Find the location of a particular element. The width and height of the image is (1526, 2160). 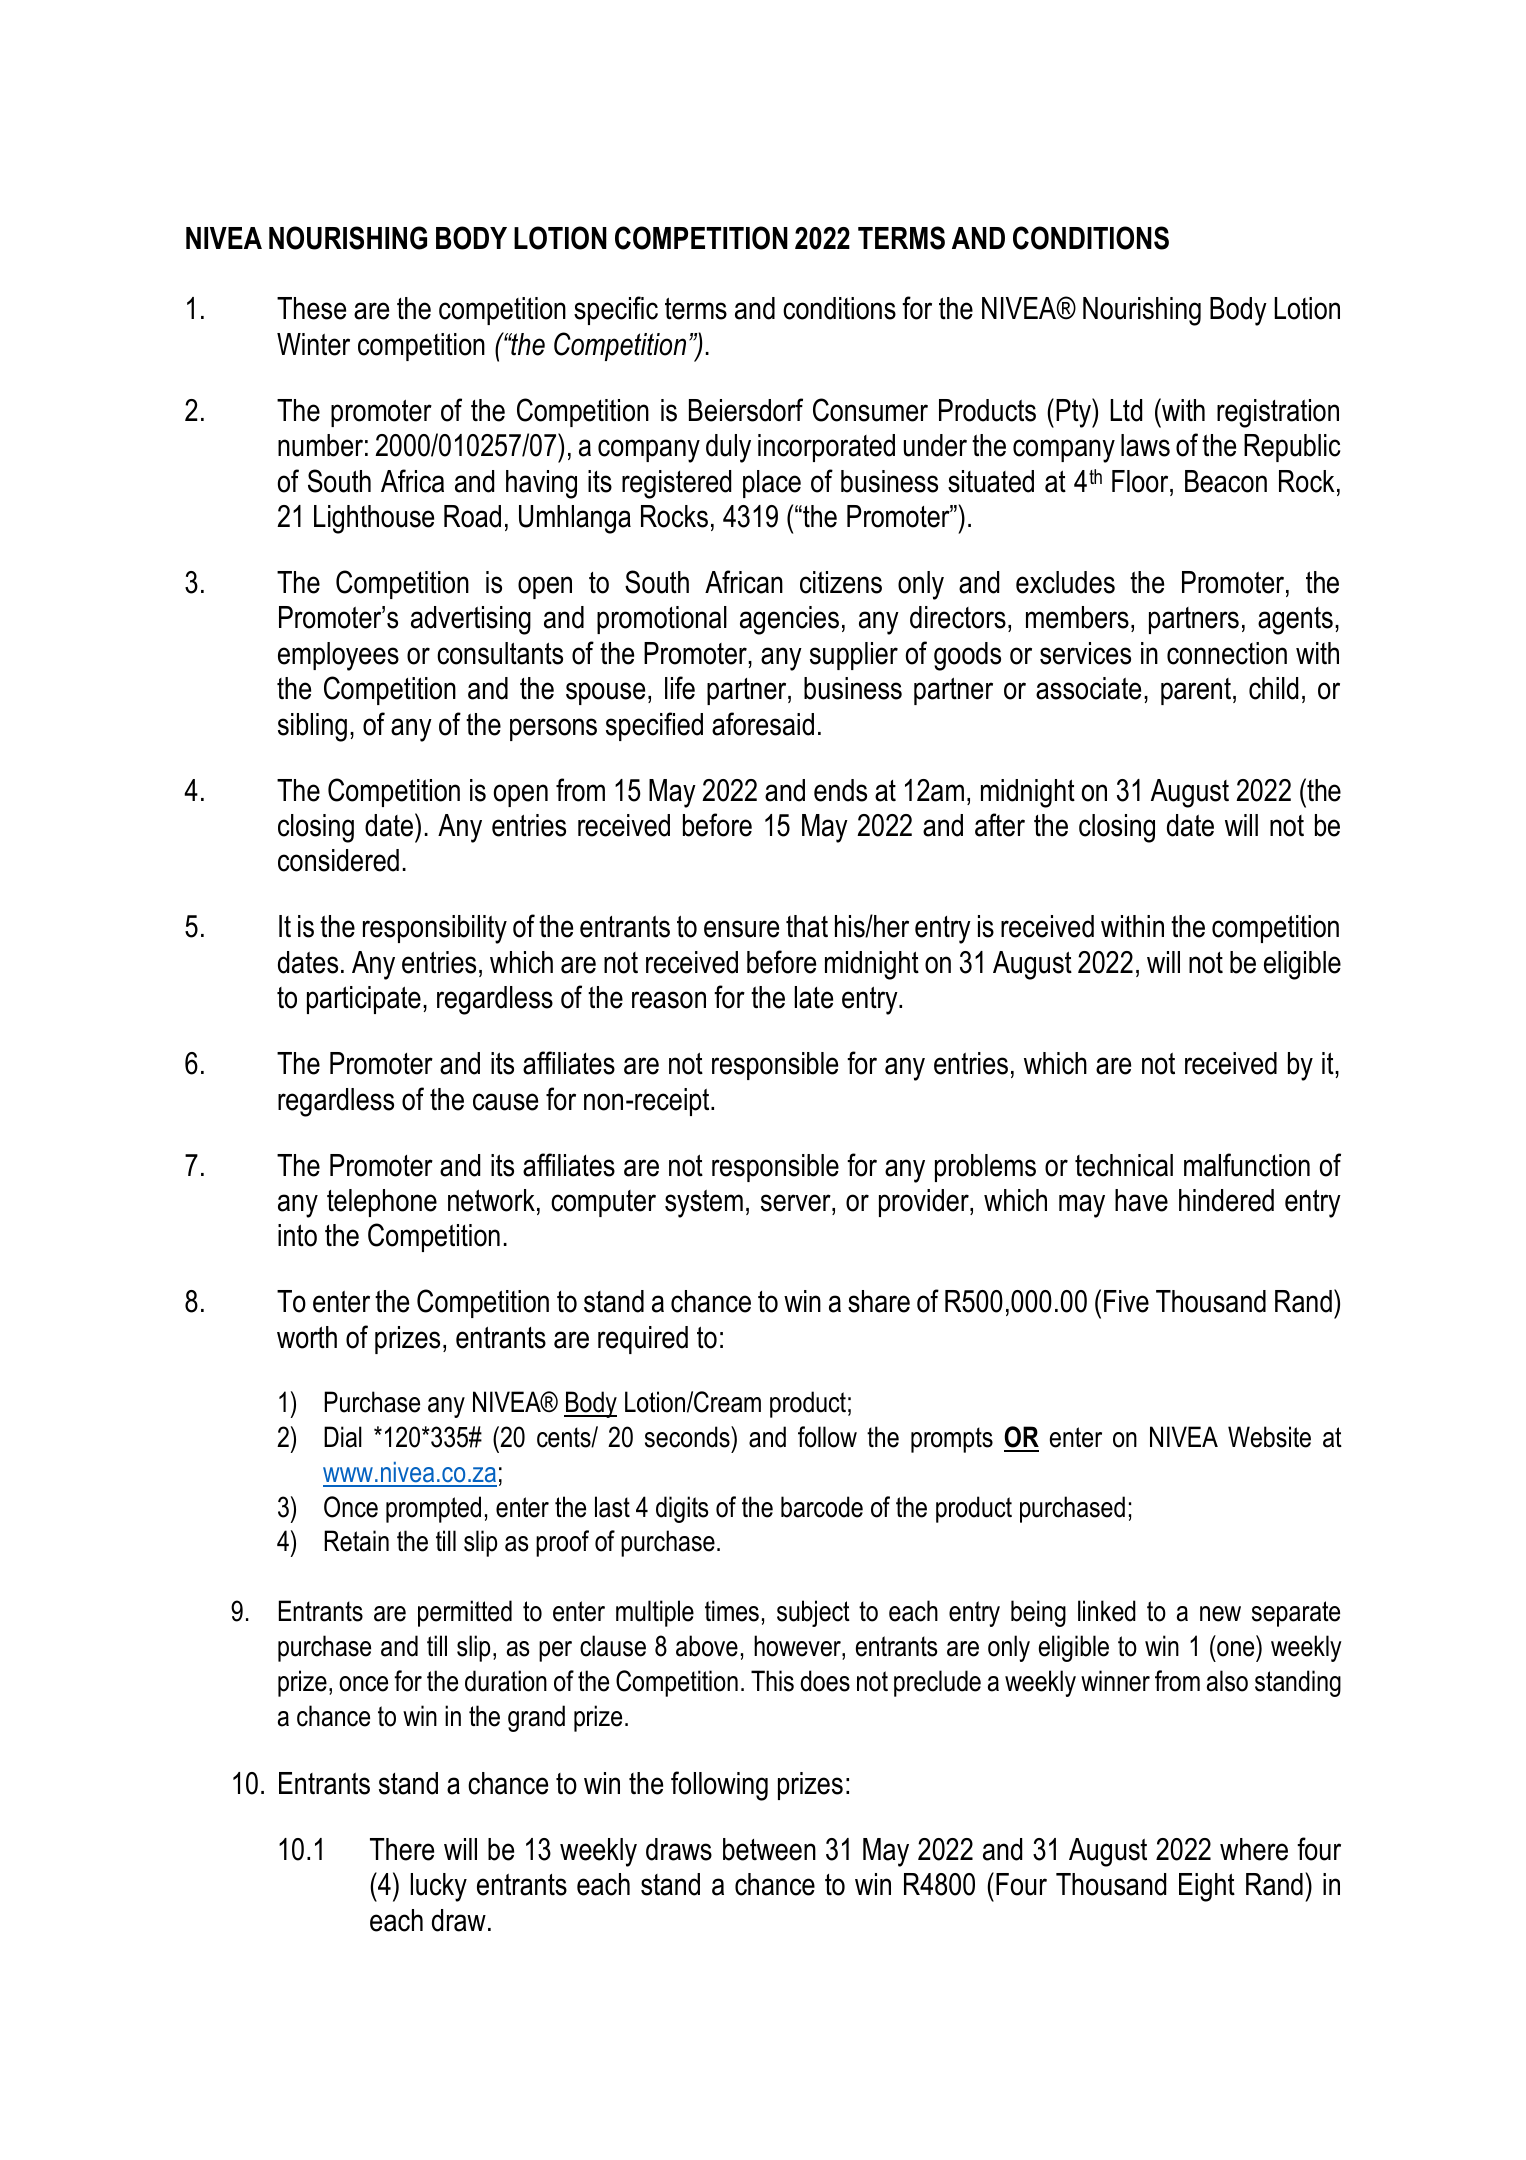

There is located at coordinates (402, 1849).
